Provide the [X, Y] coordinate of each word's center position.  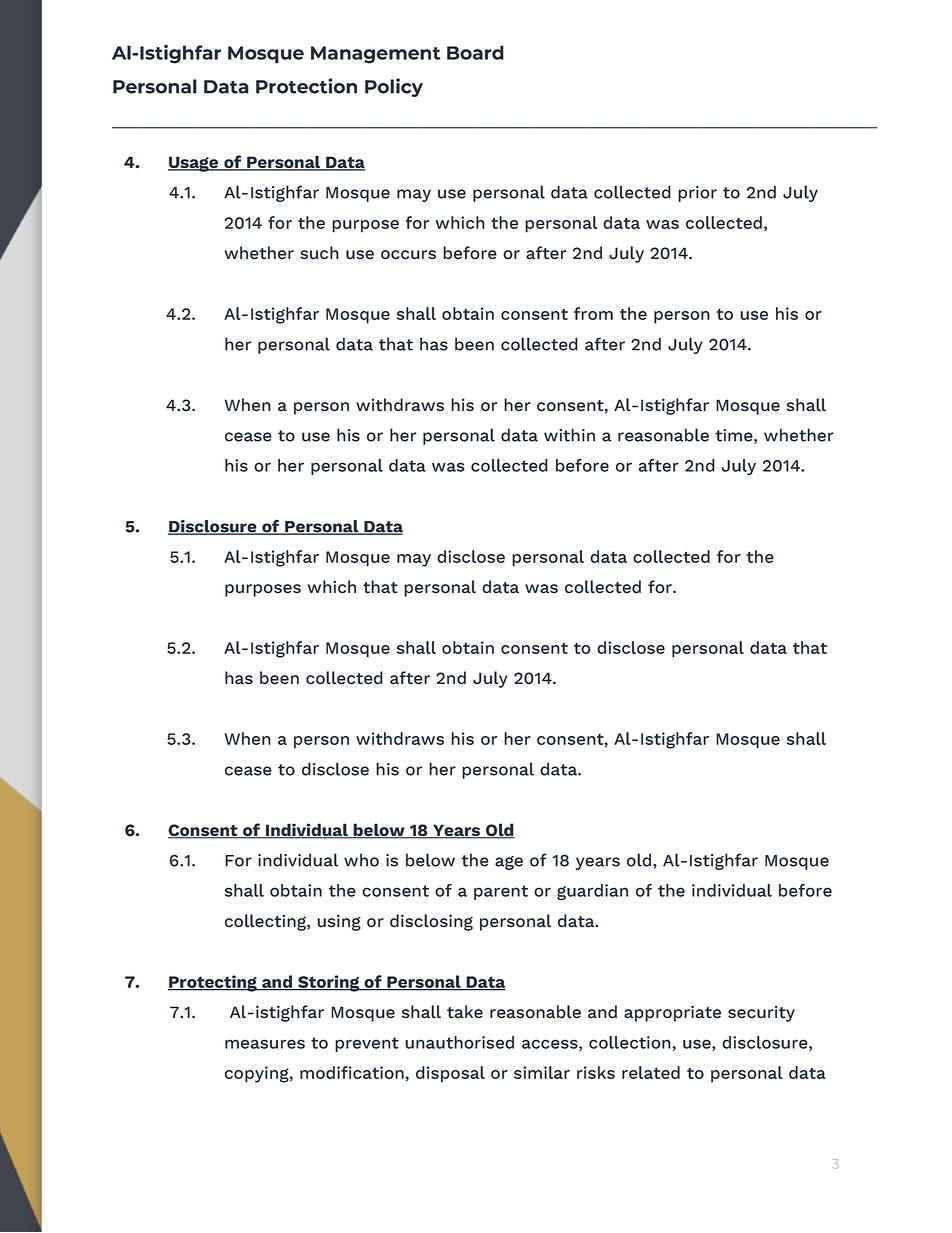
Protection [306, 86]
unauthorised [459, 1042]
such [319, 253]
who [361, 860]
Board [475, 52]
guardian [592, 892]
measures [265, 1044]
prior [697, 194]
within [569, 435]
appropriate [672, 1013]
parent [501, 892]
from [593, 313]
